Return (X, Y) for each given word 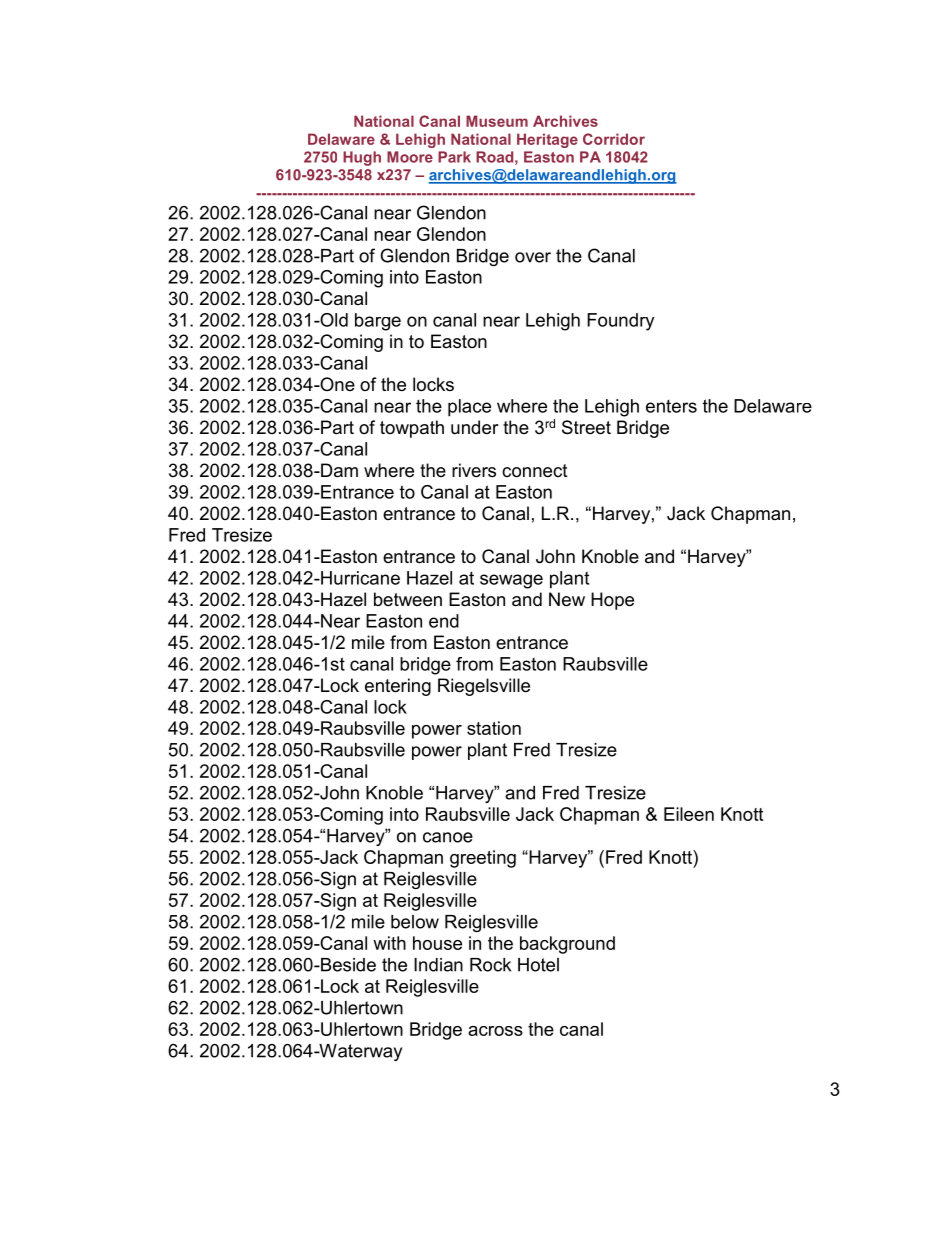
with (389, 943)
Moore (410, 157)
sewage (511, 581)
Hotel (538, 965)
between (408, 599)
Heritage (547, 140)
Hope (612, 601)
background (567, 945)
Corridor (614, 139)
